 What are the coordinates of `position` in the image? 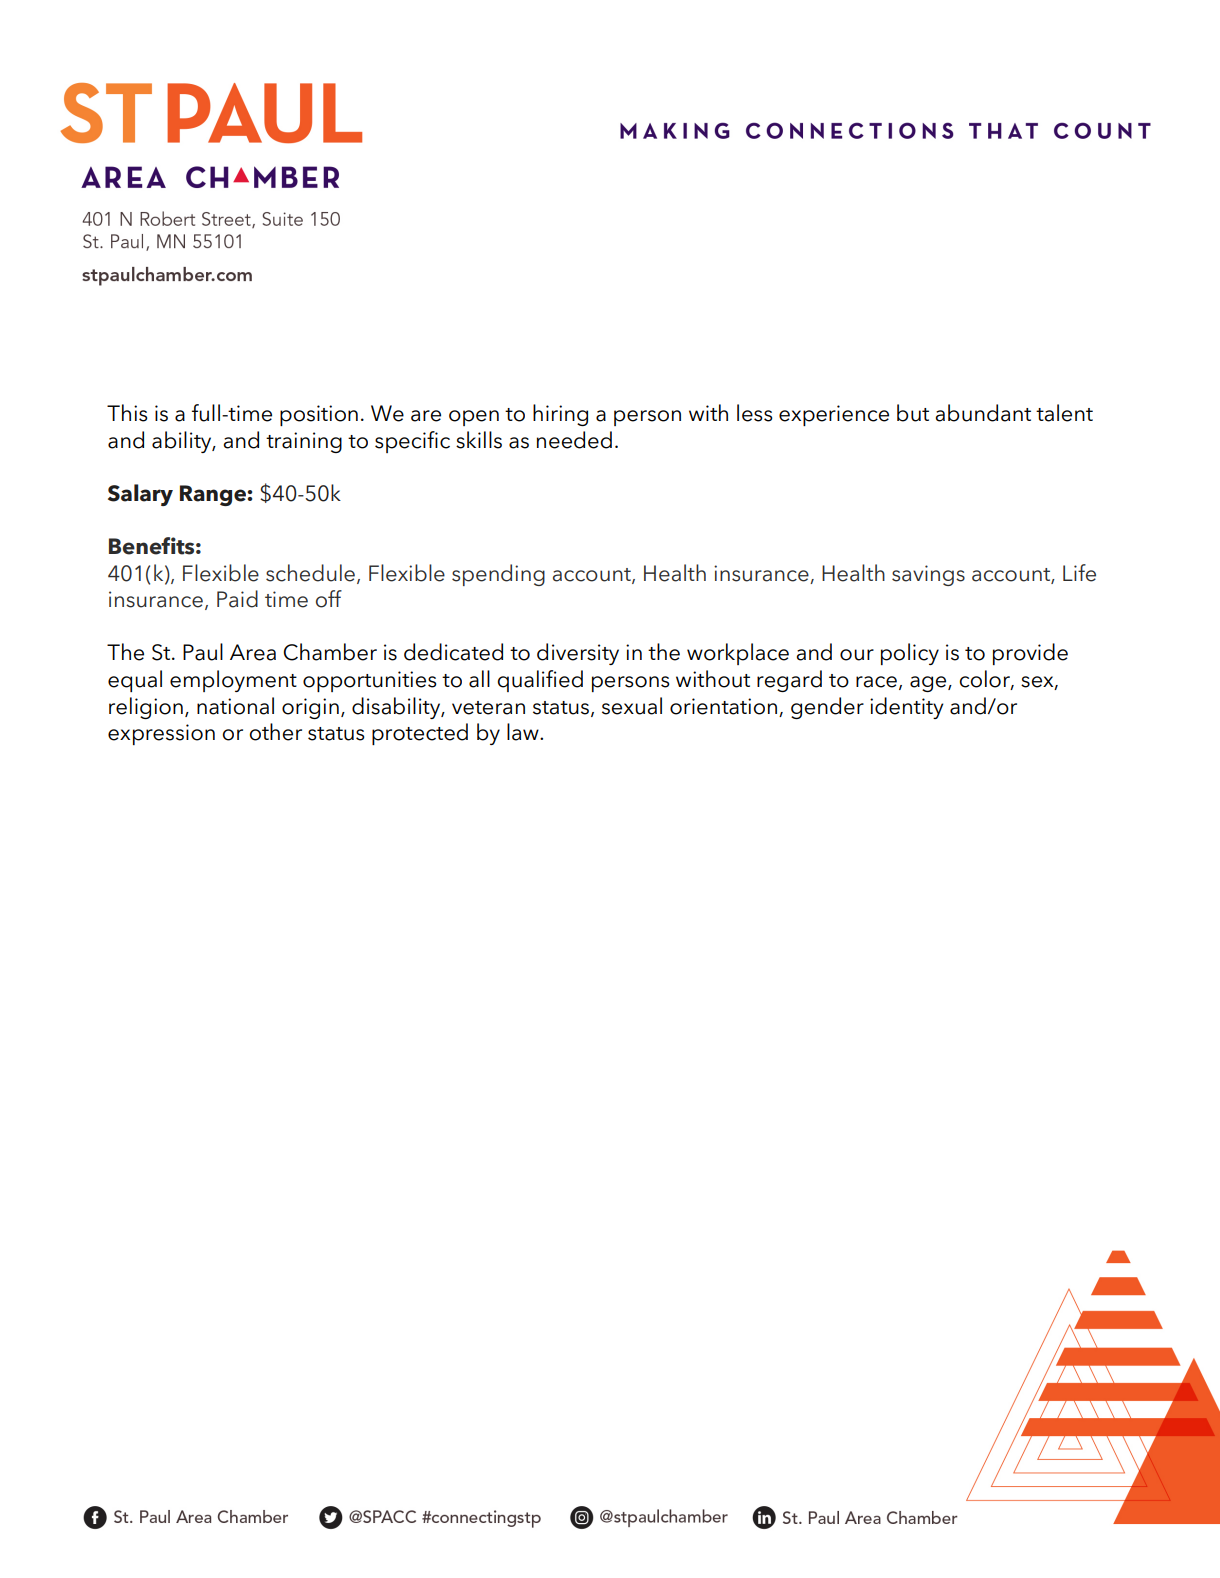 It's located at (319, 415).
